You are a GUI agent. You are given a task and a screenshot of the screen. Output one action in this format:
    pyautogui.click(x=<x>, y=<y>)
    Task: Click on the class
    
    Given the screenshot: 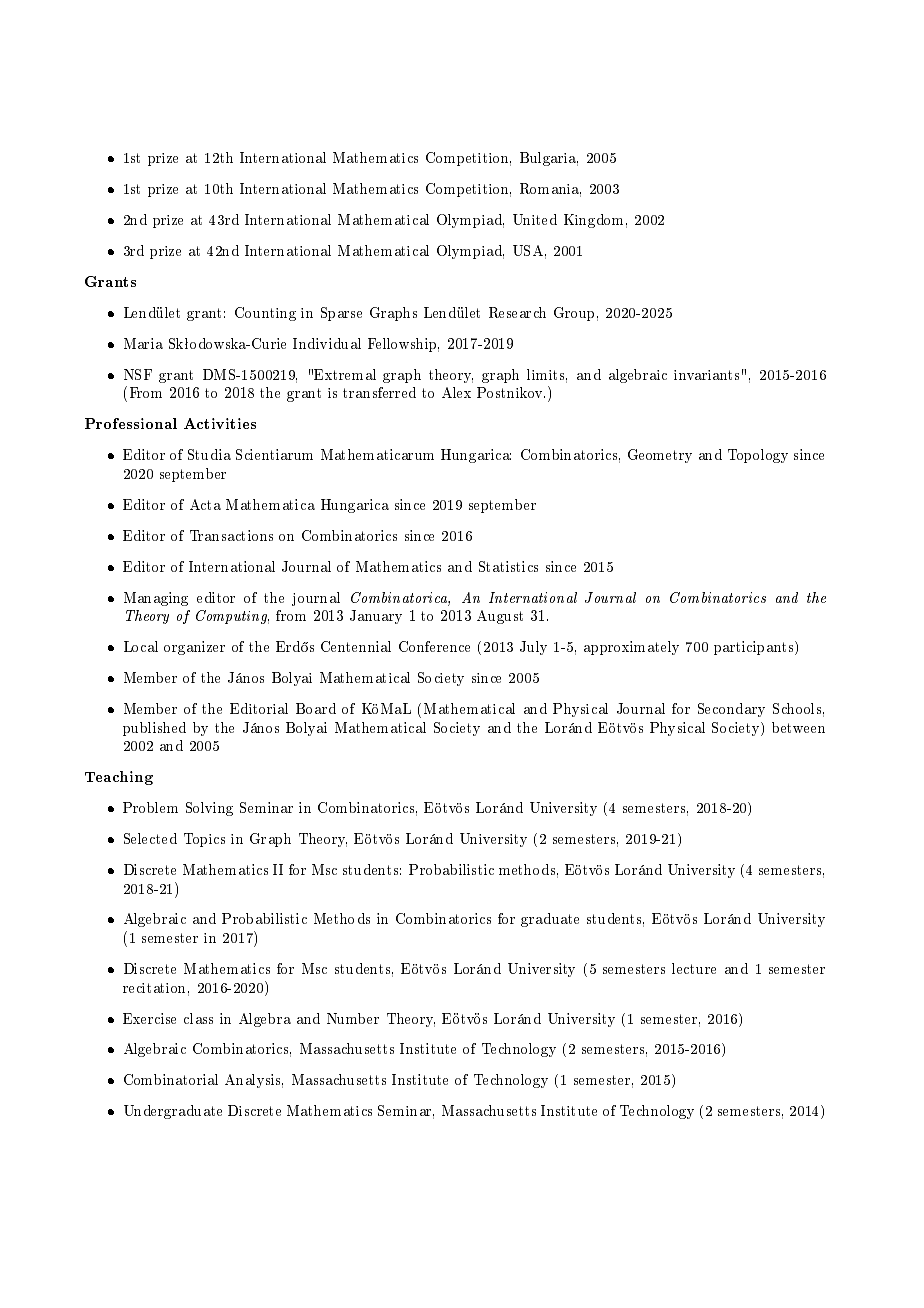 What is the action you would take?
    pyautogui.click(x=198, y=1018)
